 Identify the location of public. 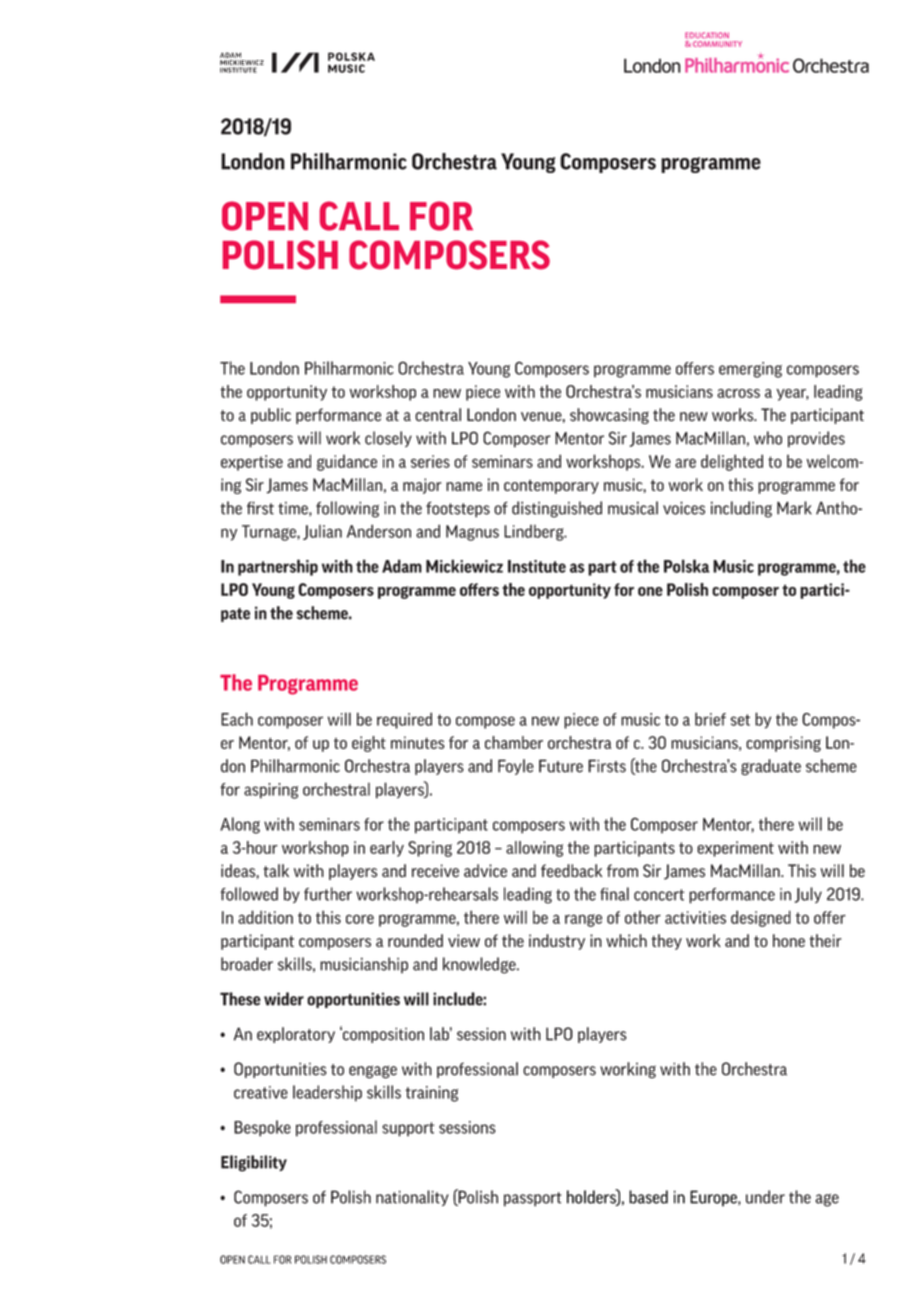
(271, 416).
